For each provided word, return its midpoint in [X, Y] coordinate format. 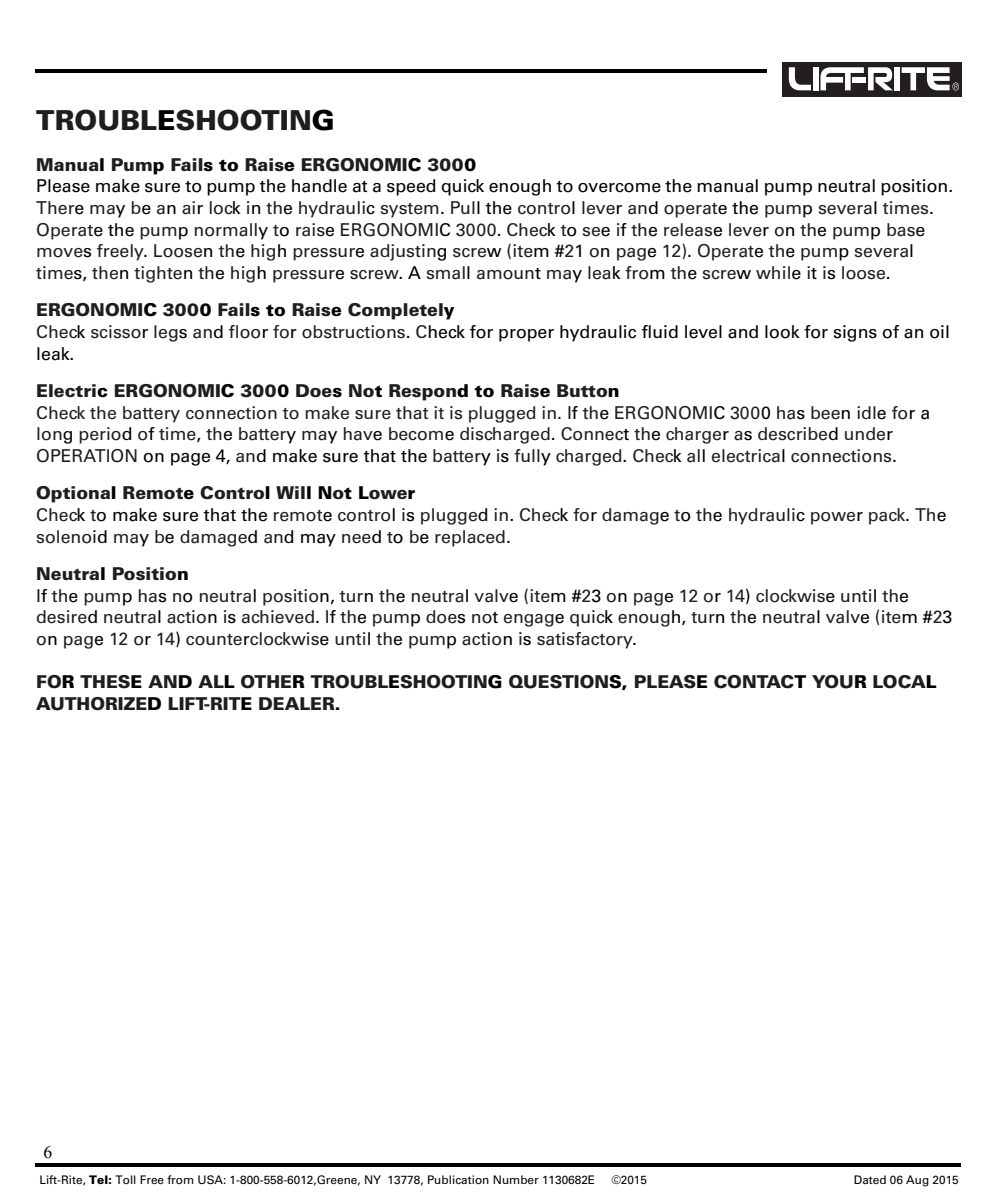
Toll [125, 1179]
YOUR [839, 682]
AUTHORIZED [98, 704]
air [192, 208]
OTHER [273, 682]
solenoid [72, 537]
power [837, 518]
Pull [465, 207]
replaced [470, 538]
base [906, 230]
